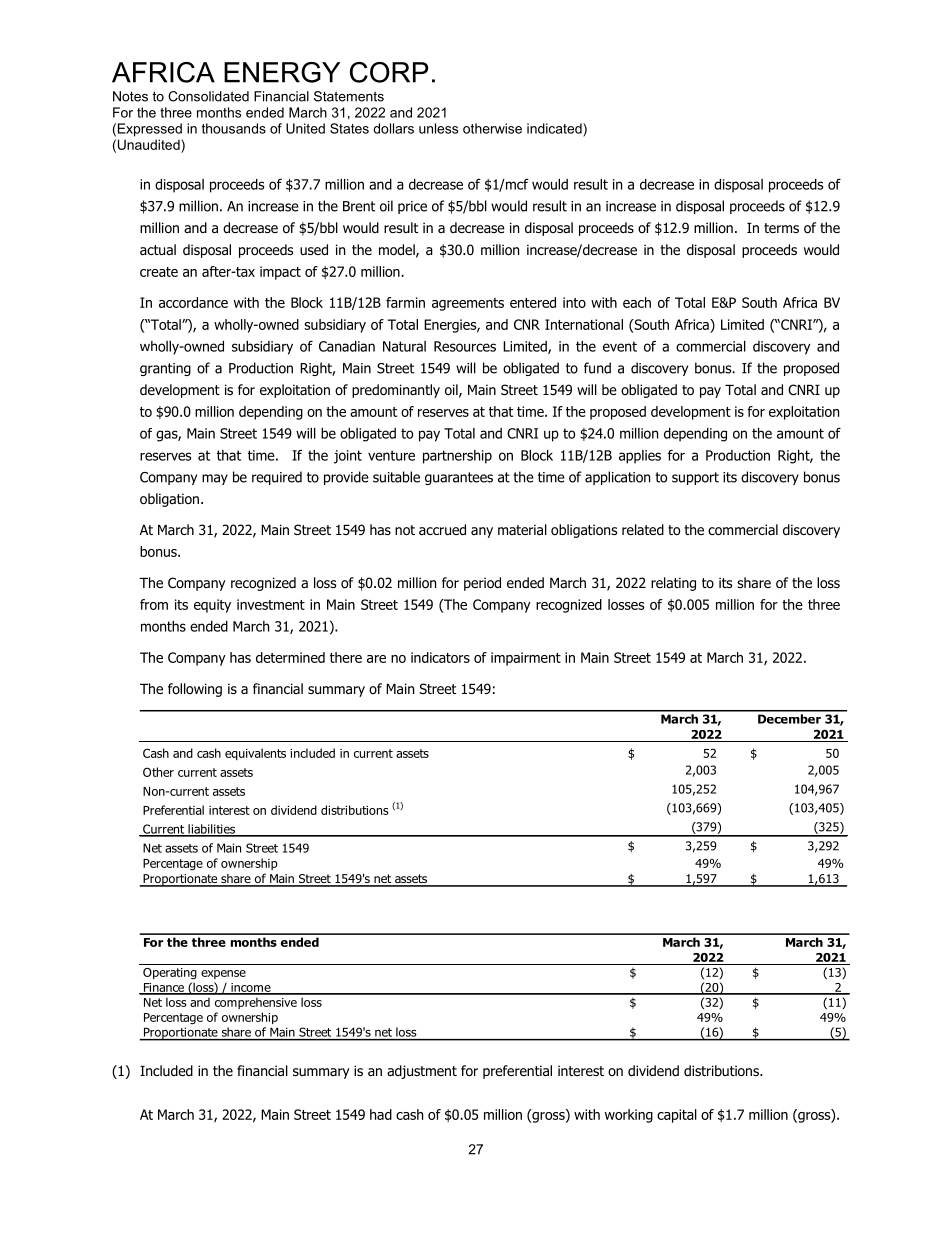  I want to click on adjustment, so click(422, 1072).
